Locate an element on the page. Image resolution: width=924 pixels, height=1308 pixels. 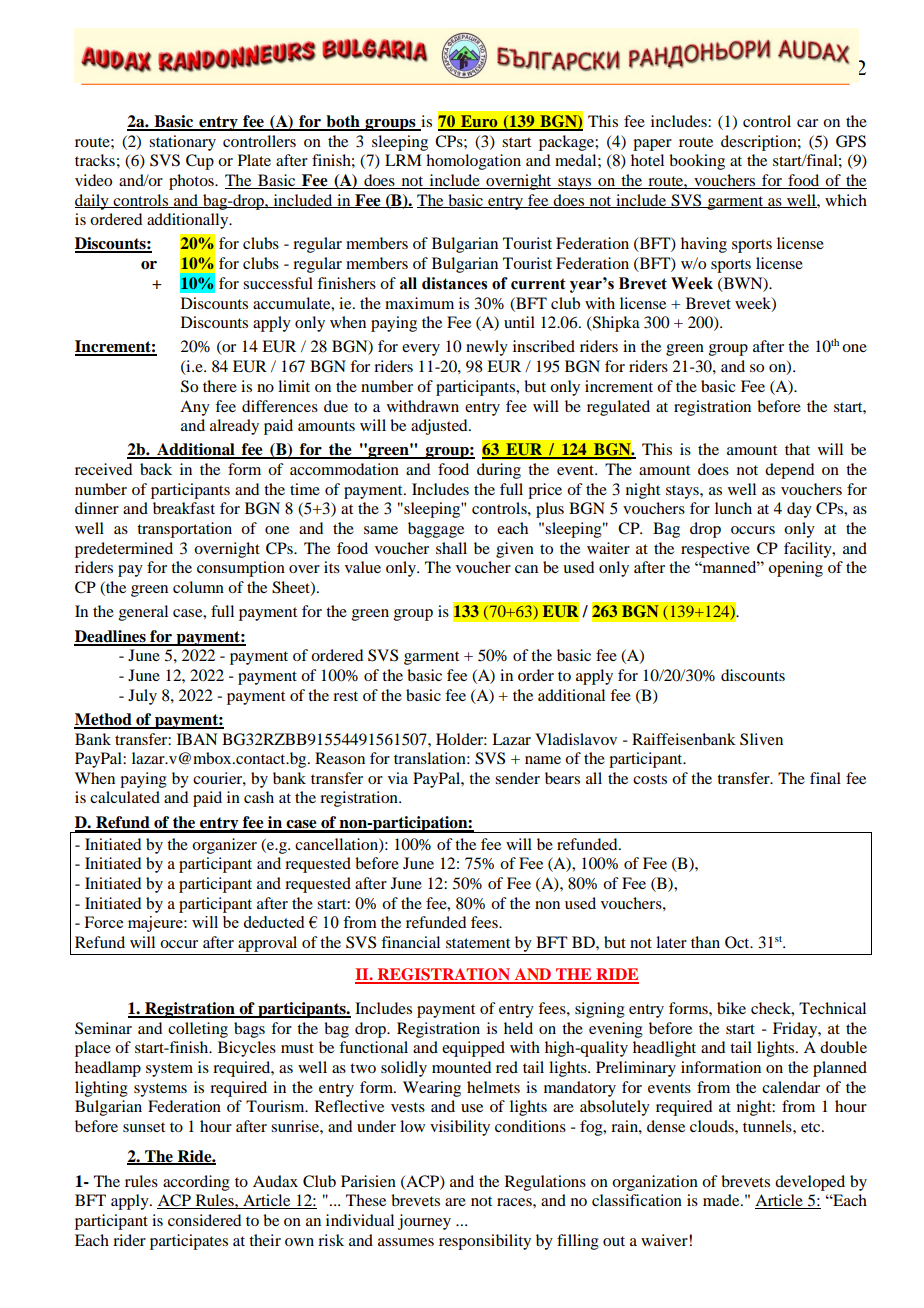
LRM is located at coordinates (403, 160).
